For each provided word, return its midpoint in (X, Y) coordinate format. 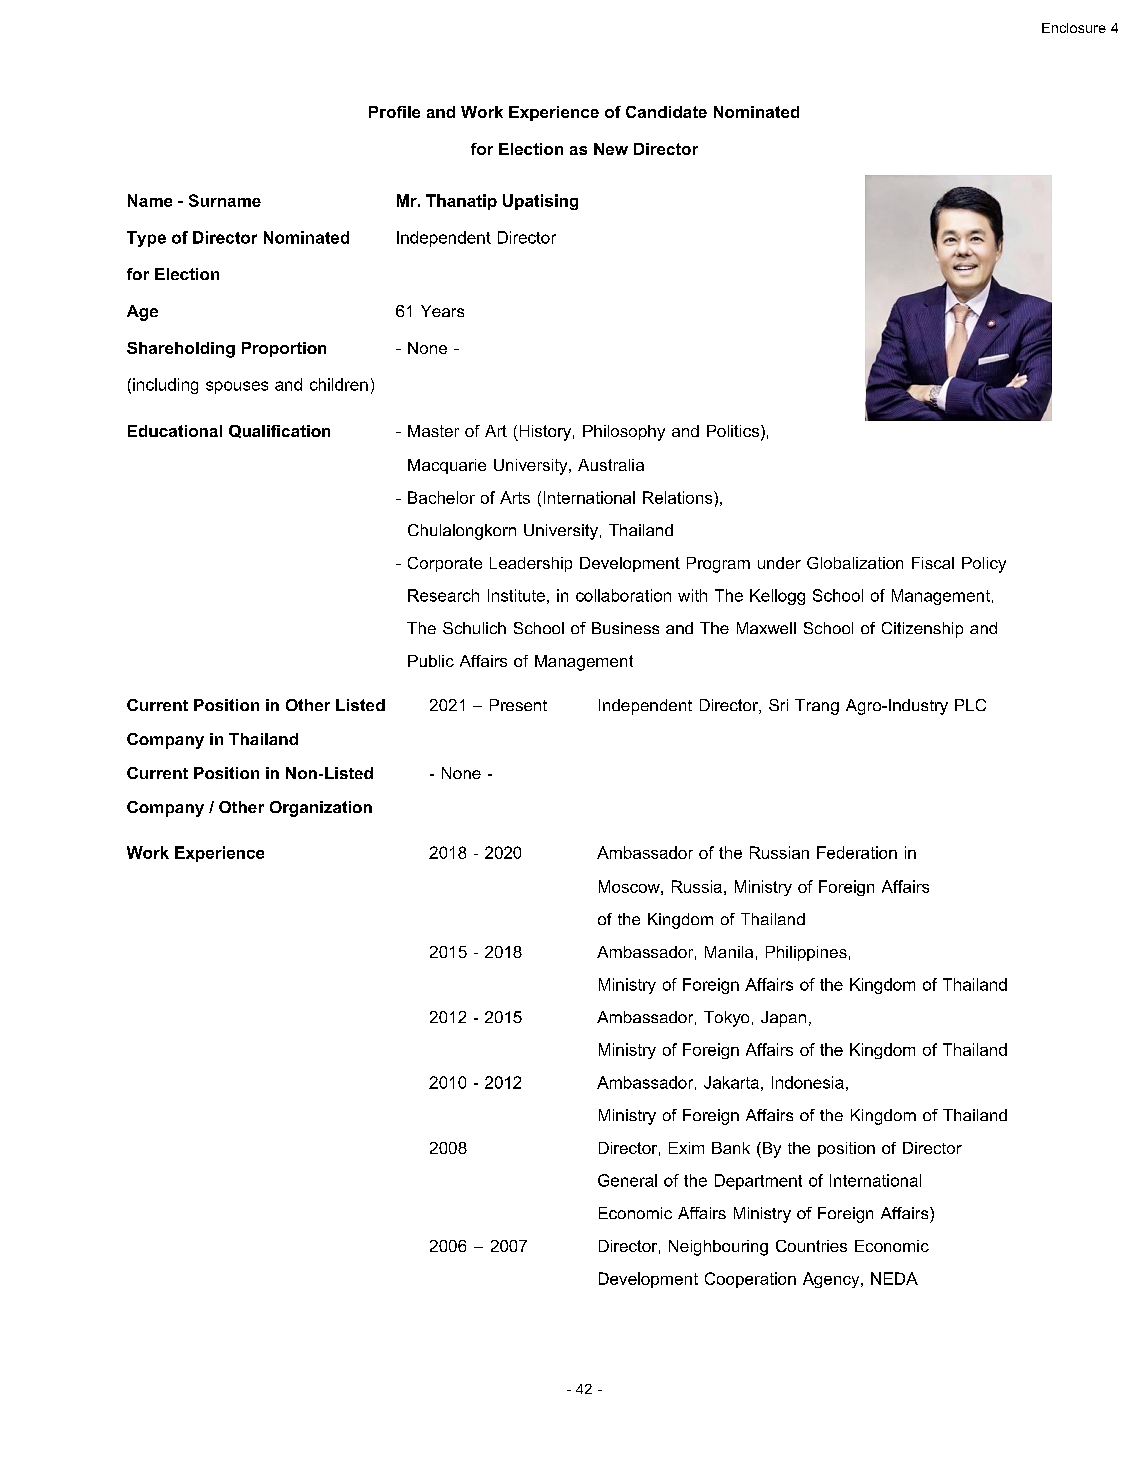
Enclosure (1074, 28)
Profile (394, 112)
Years (442, 311)
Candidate (666, 112)
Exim (686, 1148)
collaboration (623, 595)
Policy (984, 565)
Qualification (279, 431)
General (627, 1180)
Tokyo (726, 1019)
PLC (970, 705)
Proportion (284, 349)
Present (518, 705)
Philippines (806, 953)
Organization (321, 809)
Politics (734, 432)
